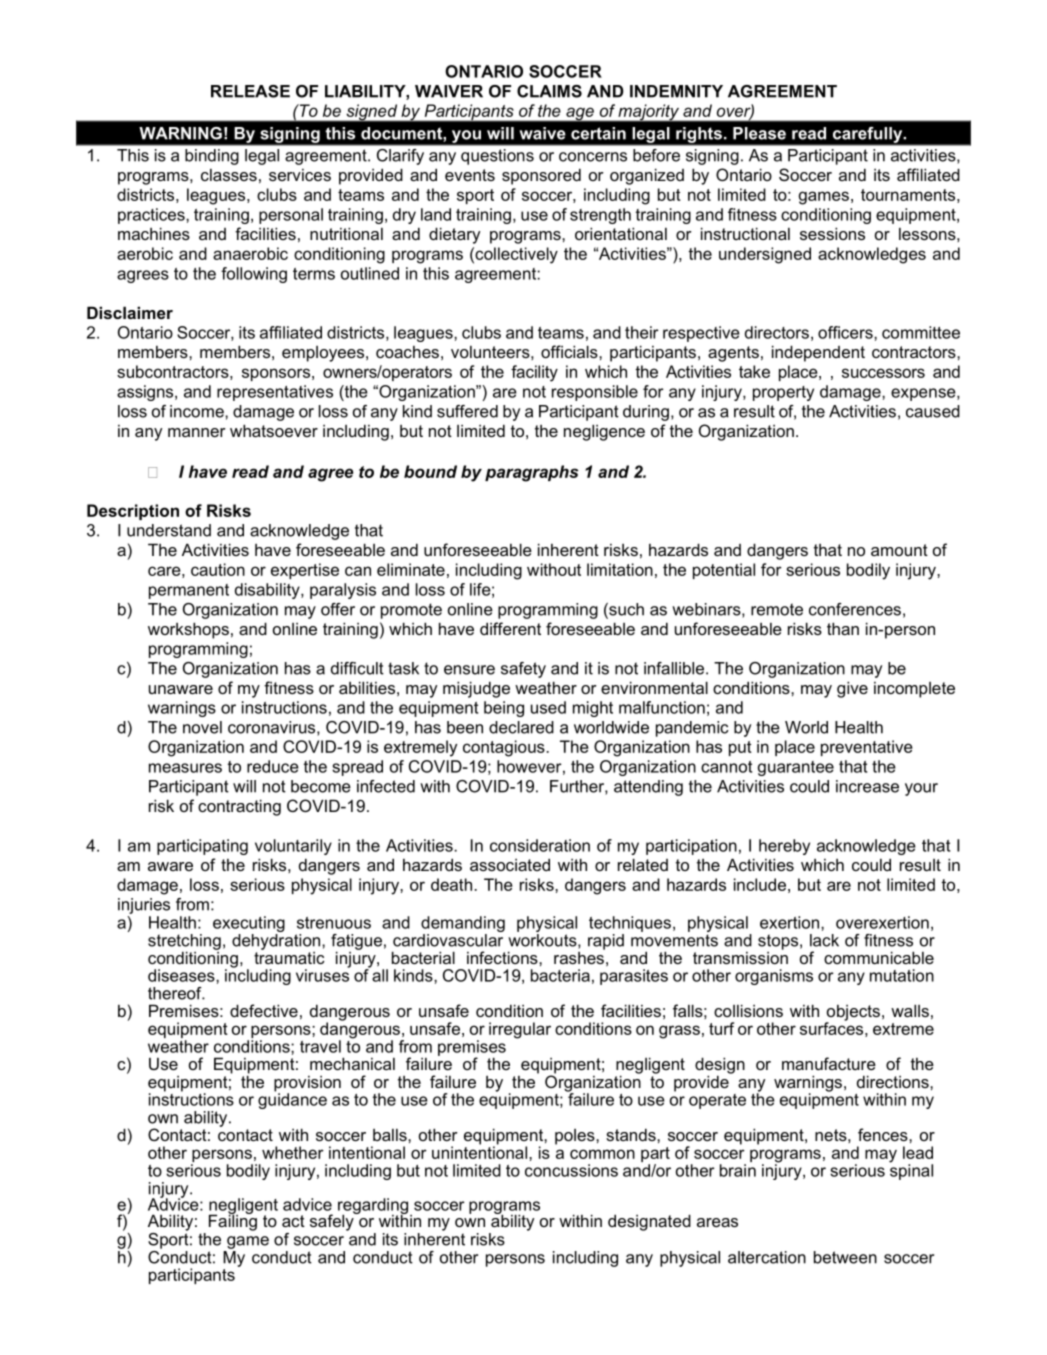  What do you see at coordinates (534, 373) in the screenshot?
I see `facility` at bounding box center [534, 373].
